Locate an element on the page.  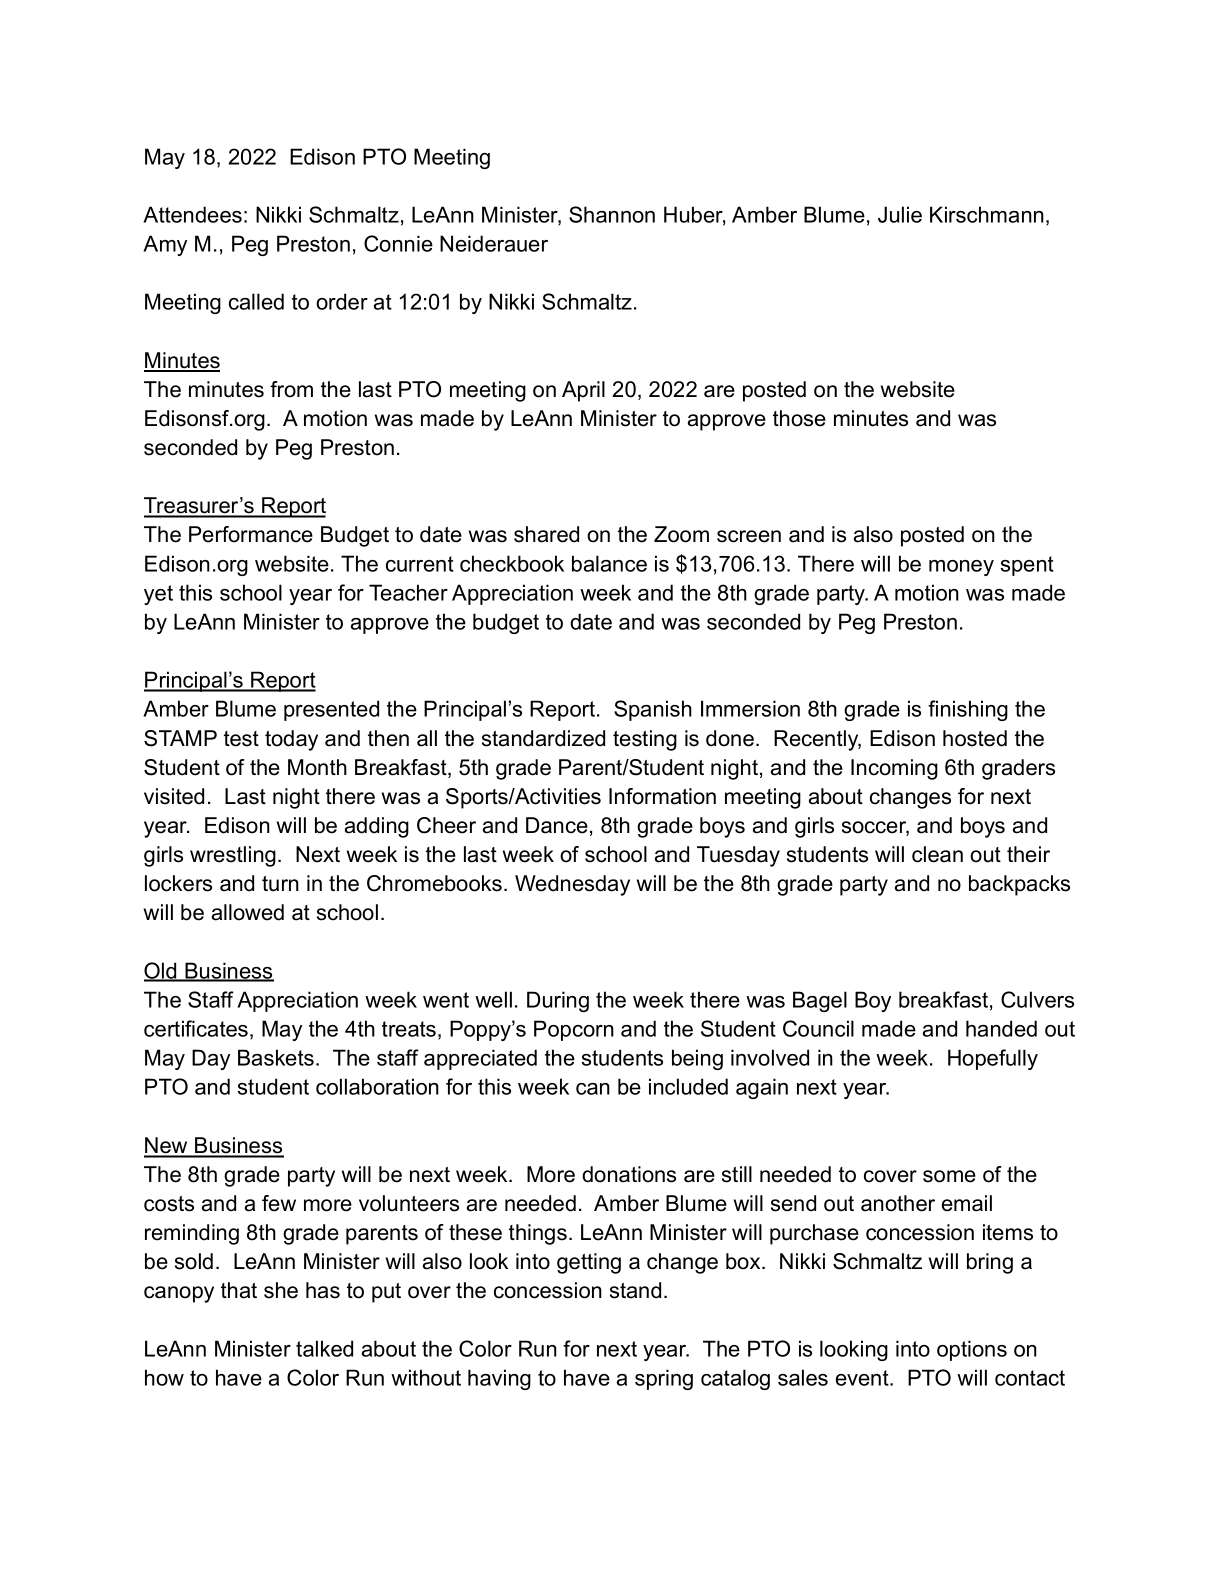
Incoming is located at coordinates (894, 769).
